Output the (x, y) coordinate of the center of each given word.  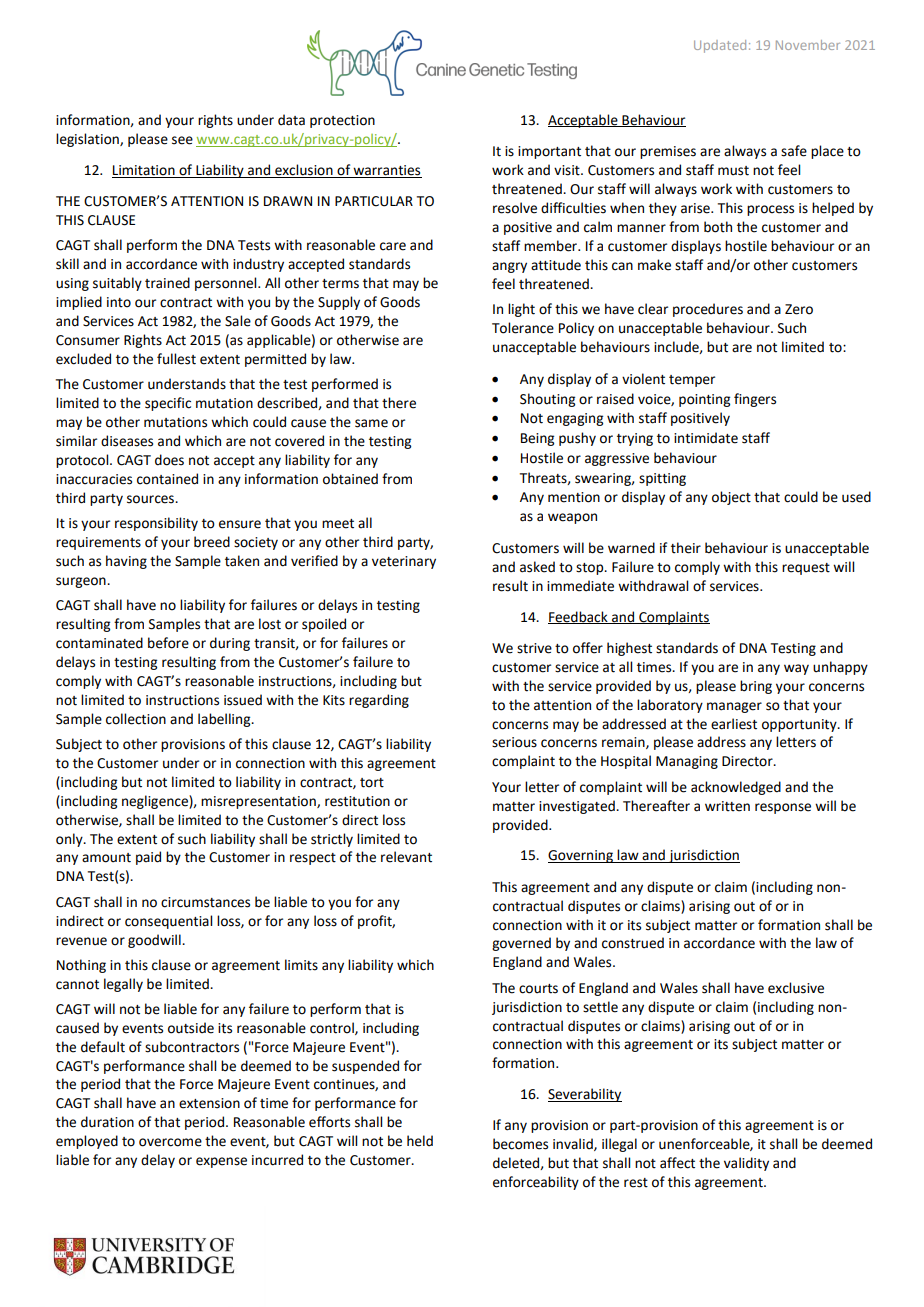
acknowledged (736, 788)
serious (514, 742)
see (182, 140)
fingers (755, 400)
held (420, 1141)
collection (136, 719)
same (371, 423)
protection (342, 121)
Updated (720, 46)
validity (746, 1164)
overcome (170, 1142)
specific (168, 404)
